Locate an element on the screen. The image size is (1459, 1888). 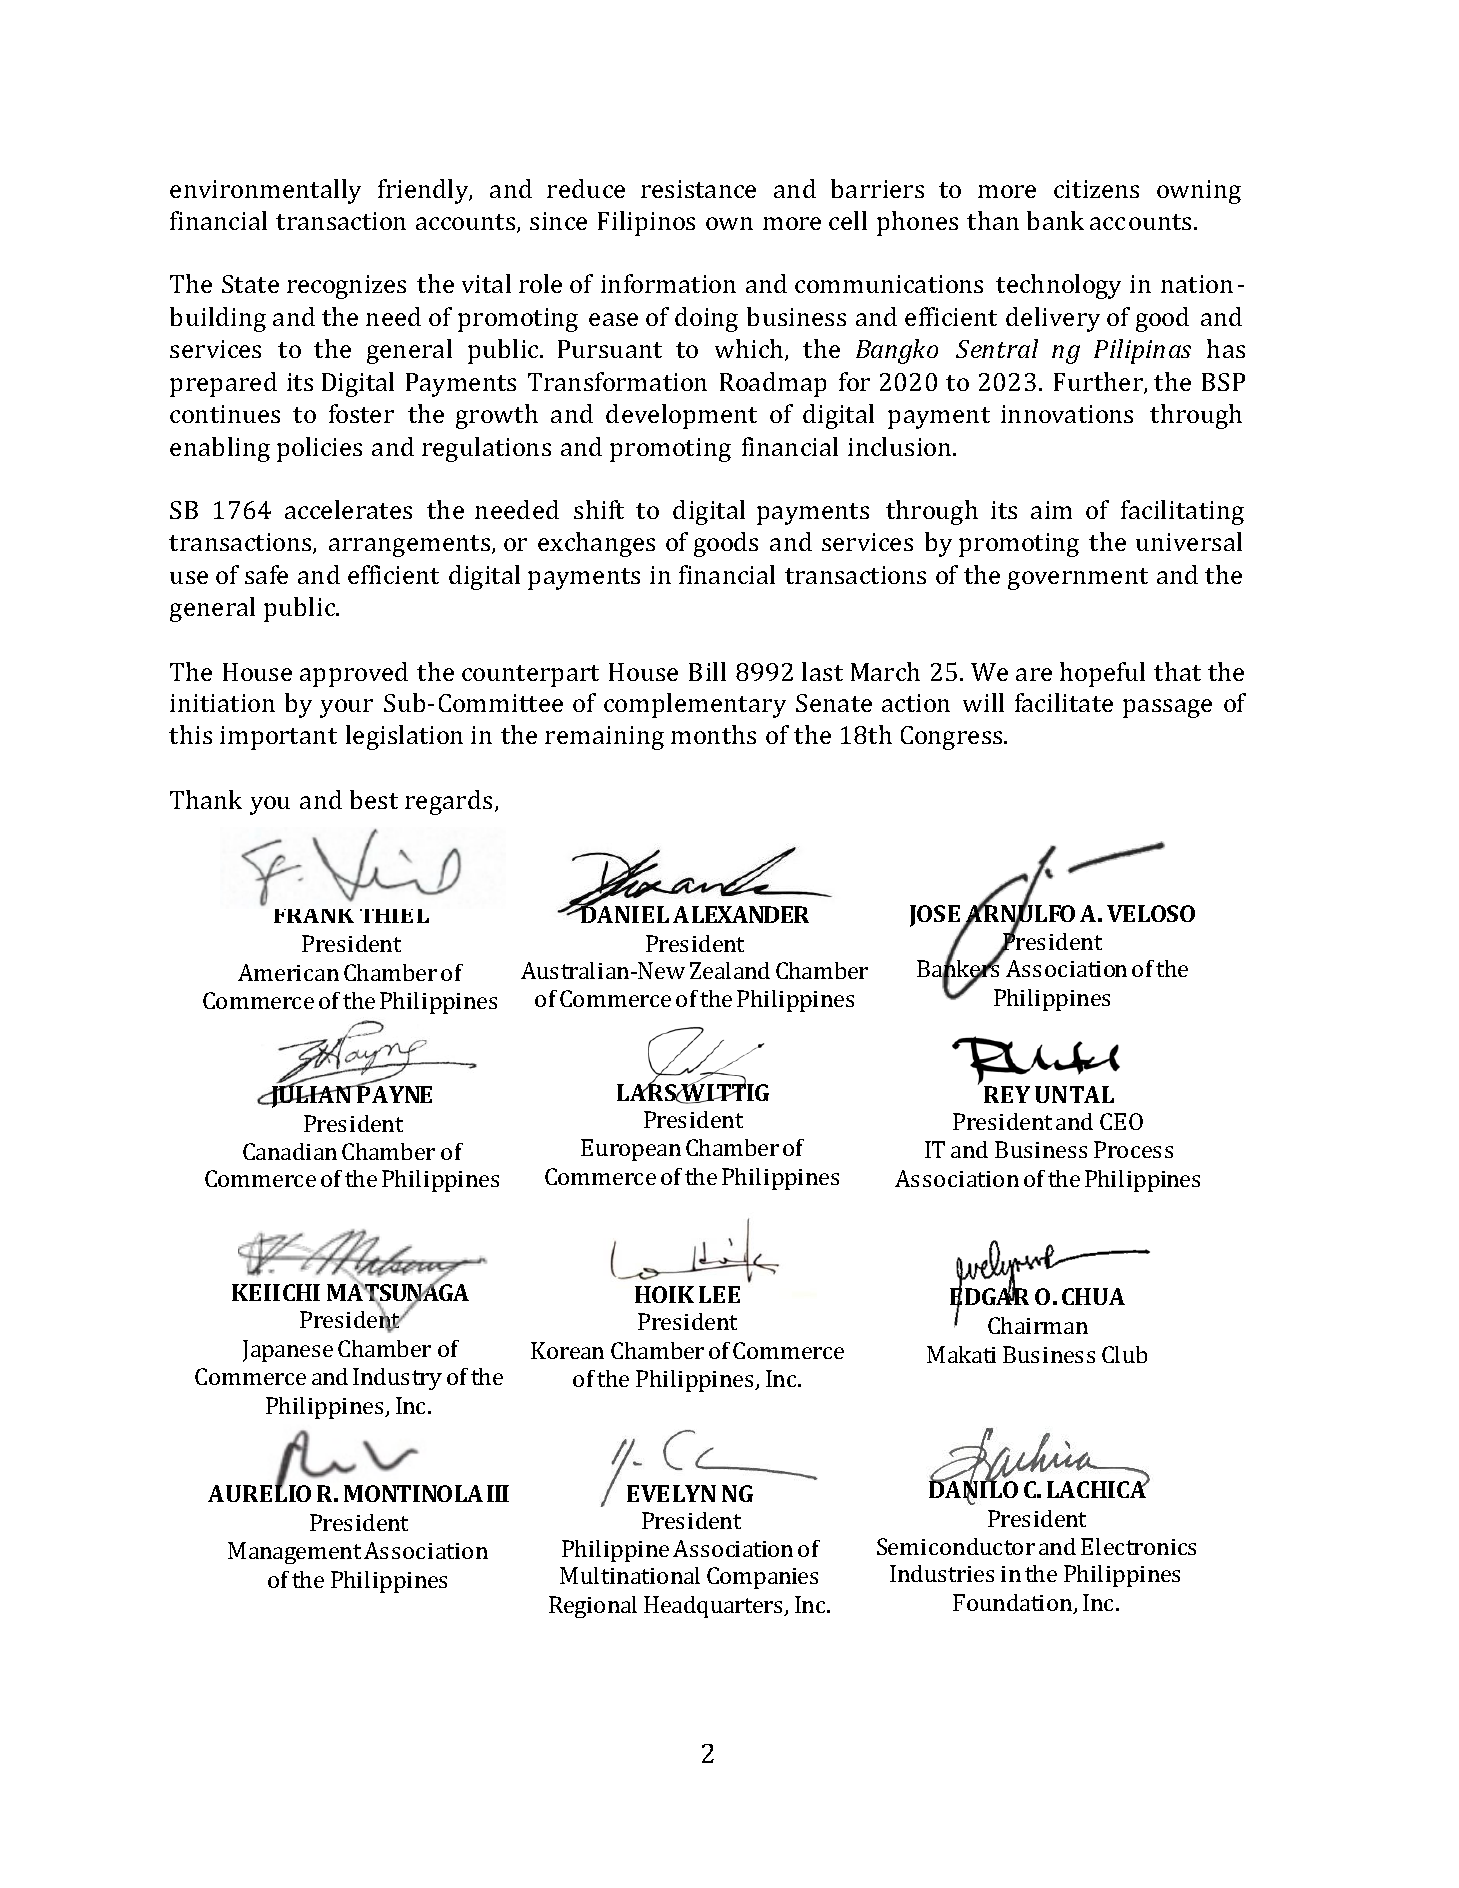
hopeful is located at coordinates (1102, 674).
